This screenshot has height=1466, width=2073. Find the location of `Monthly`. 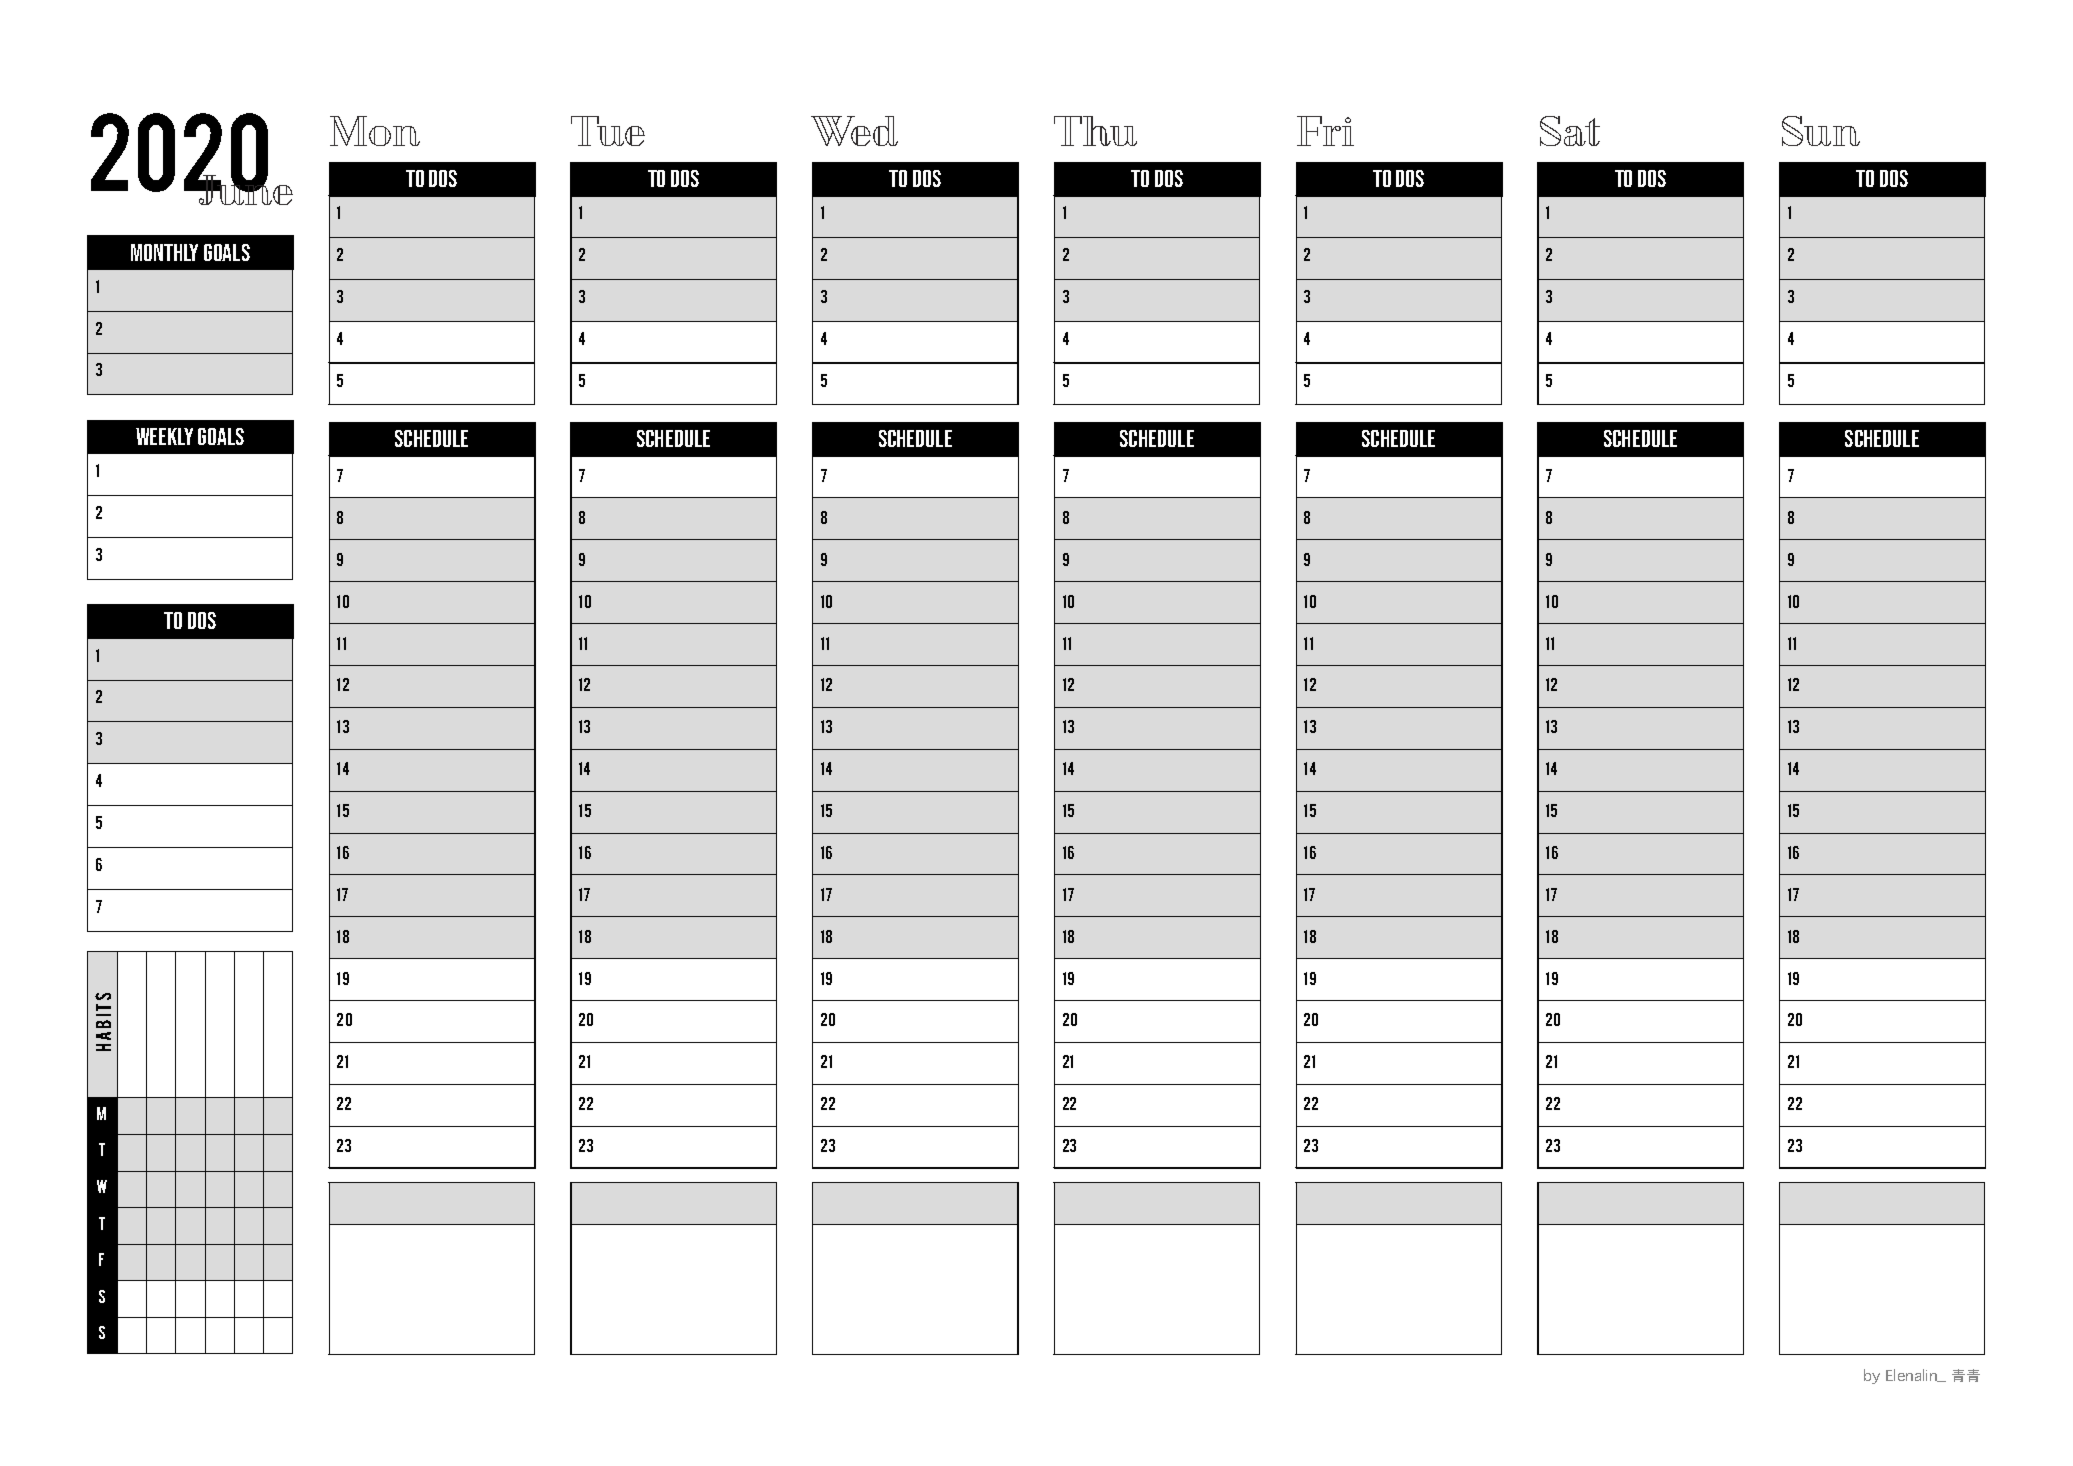

Monthly is located at coordinates (164, 252).
